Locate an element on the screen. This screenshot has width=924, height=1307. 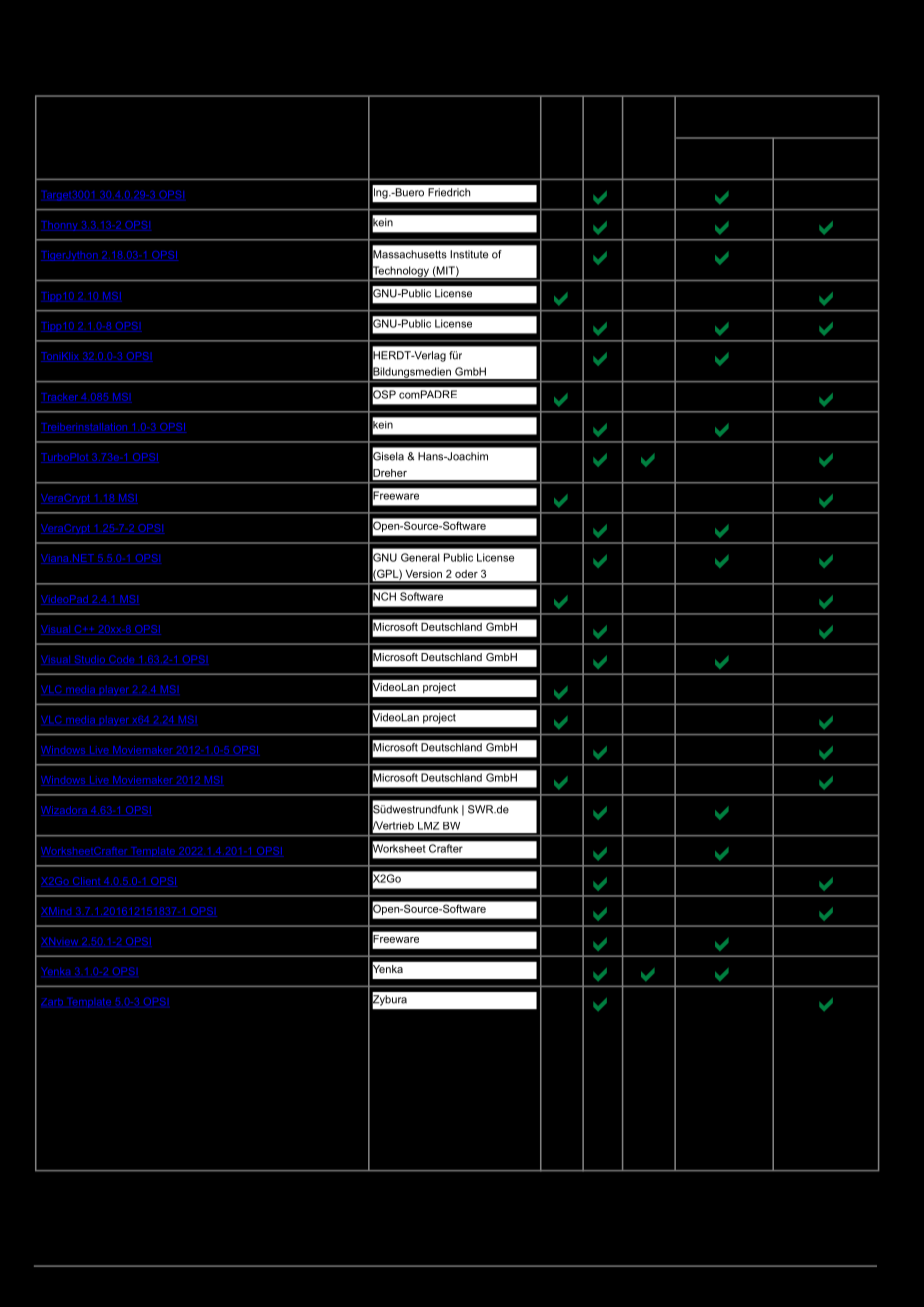
oder is located at coordinates (466, 574).
